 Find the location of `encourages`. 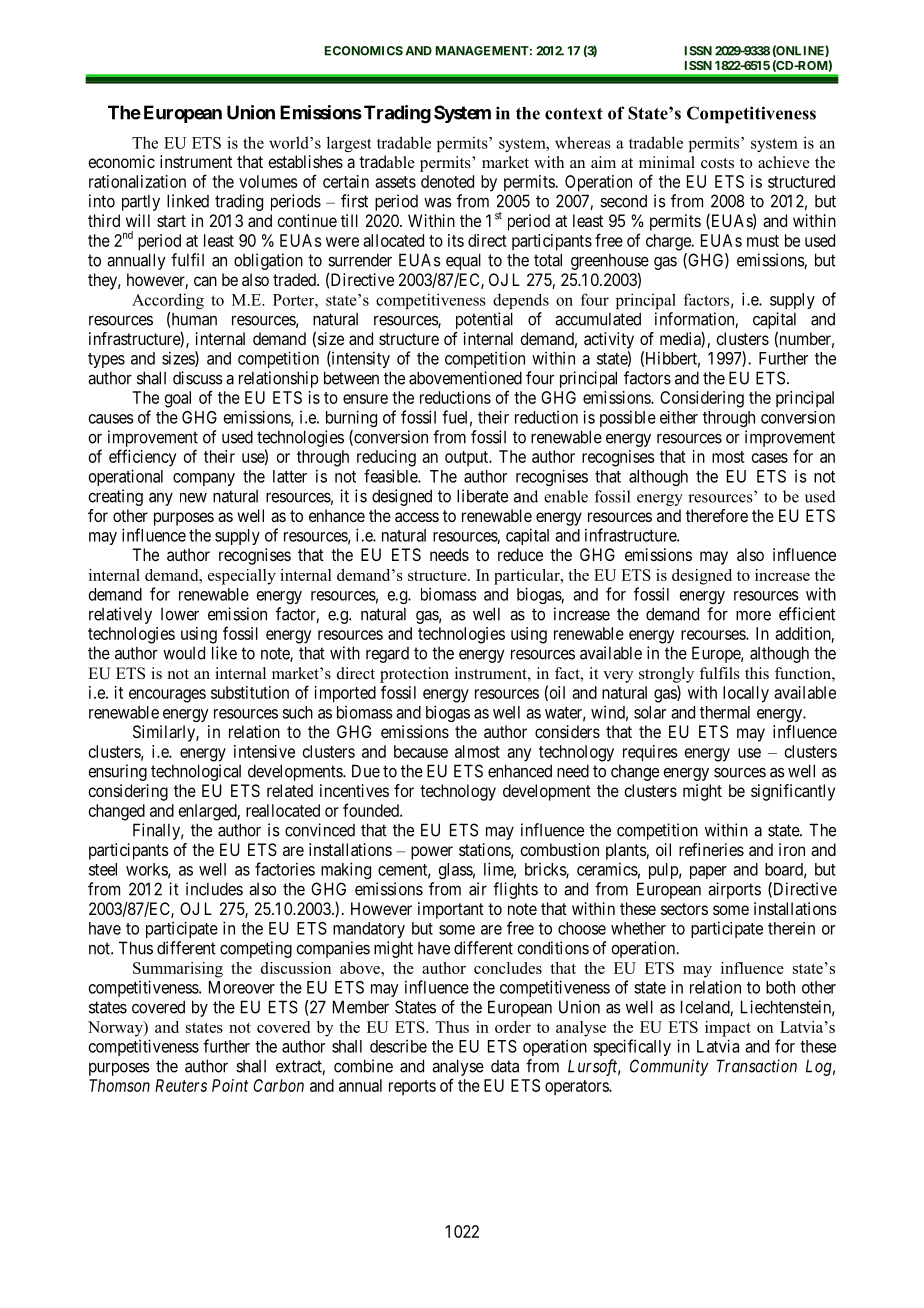

encourages is located at coordinates (167, 696).
